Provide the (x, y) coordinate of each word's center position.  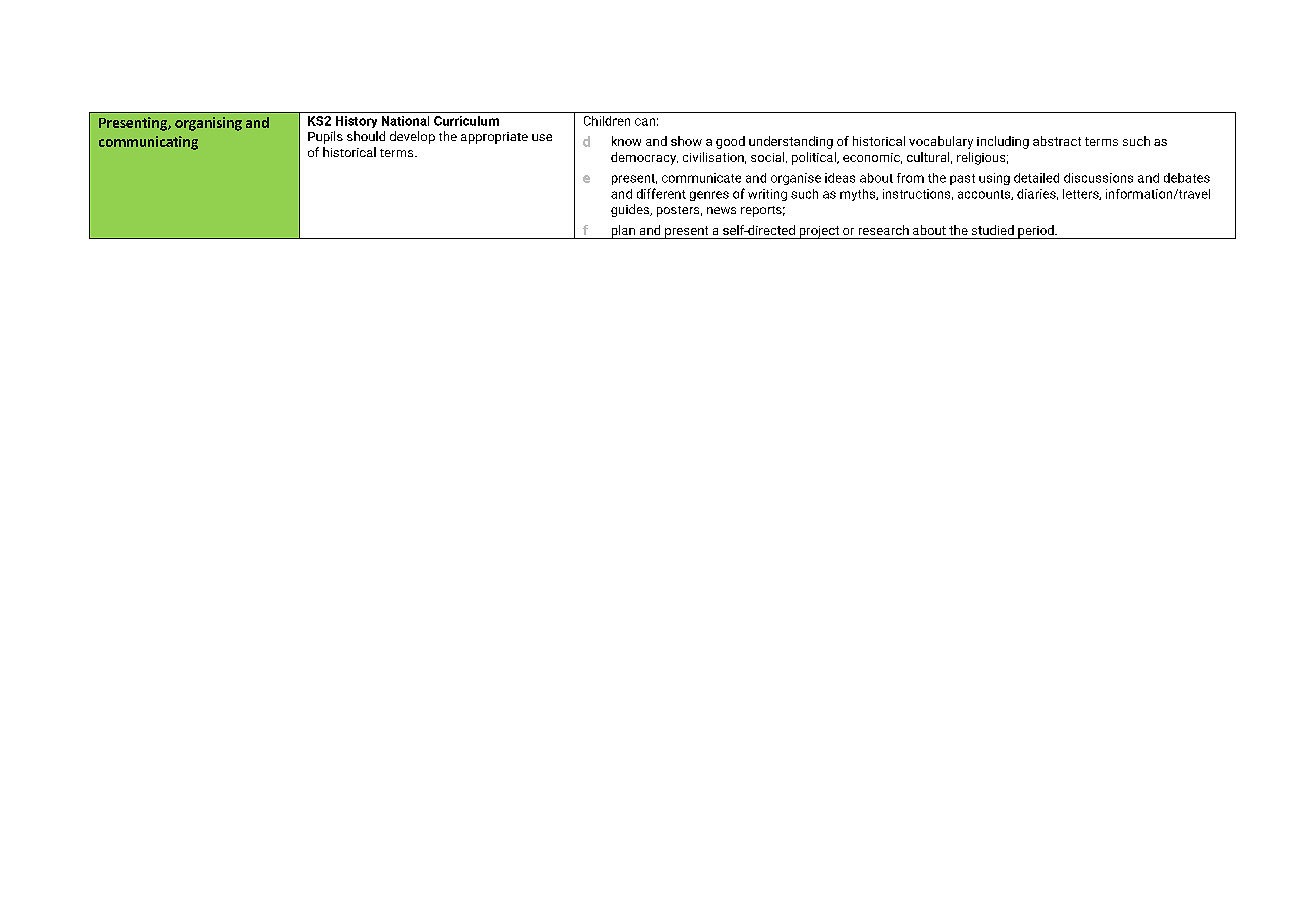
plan (623, 232)
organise (796, 179)
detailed (1036, 178)
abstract (1057, 141)
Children (607, 121)
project (819, 232)
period (1036, 232)
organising (208, 124)
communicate (701, 178)
